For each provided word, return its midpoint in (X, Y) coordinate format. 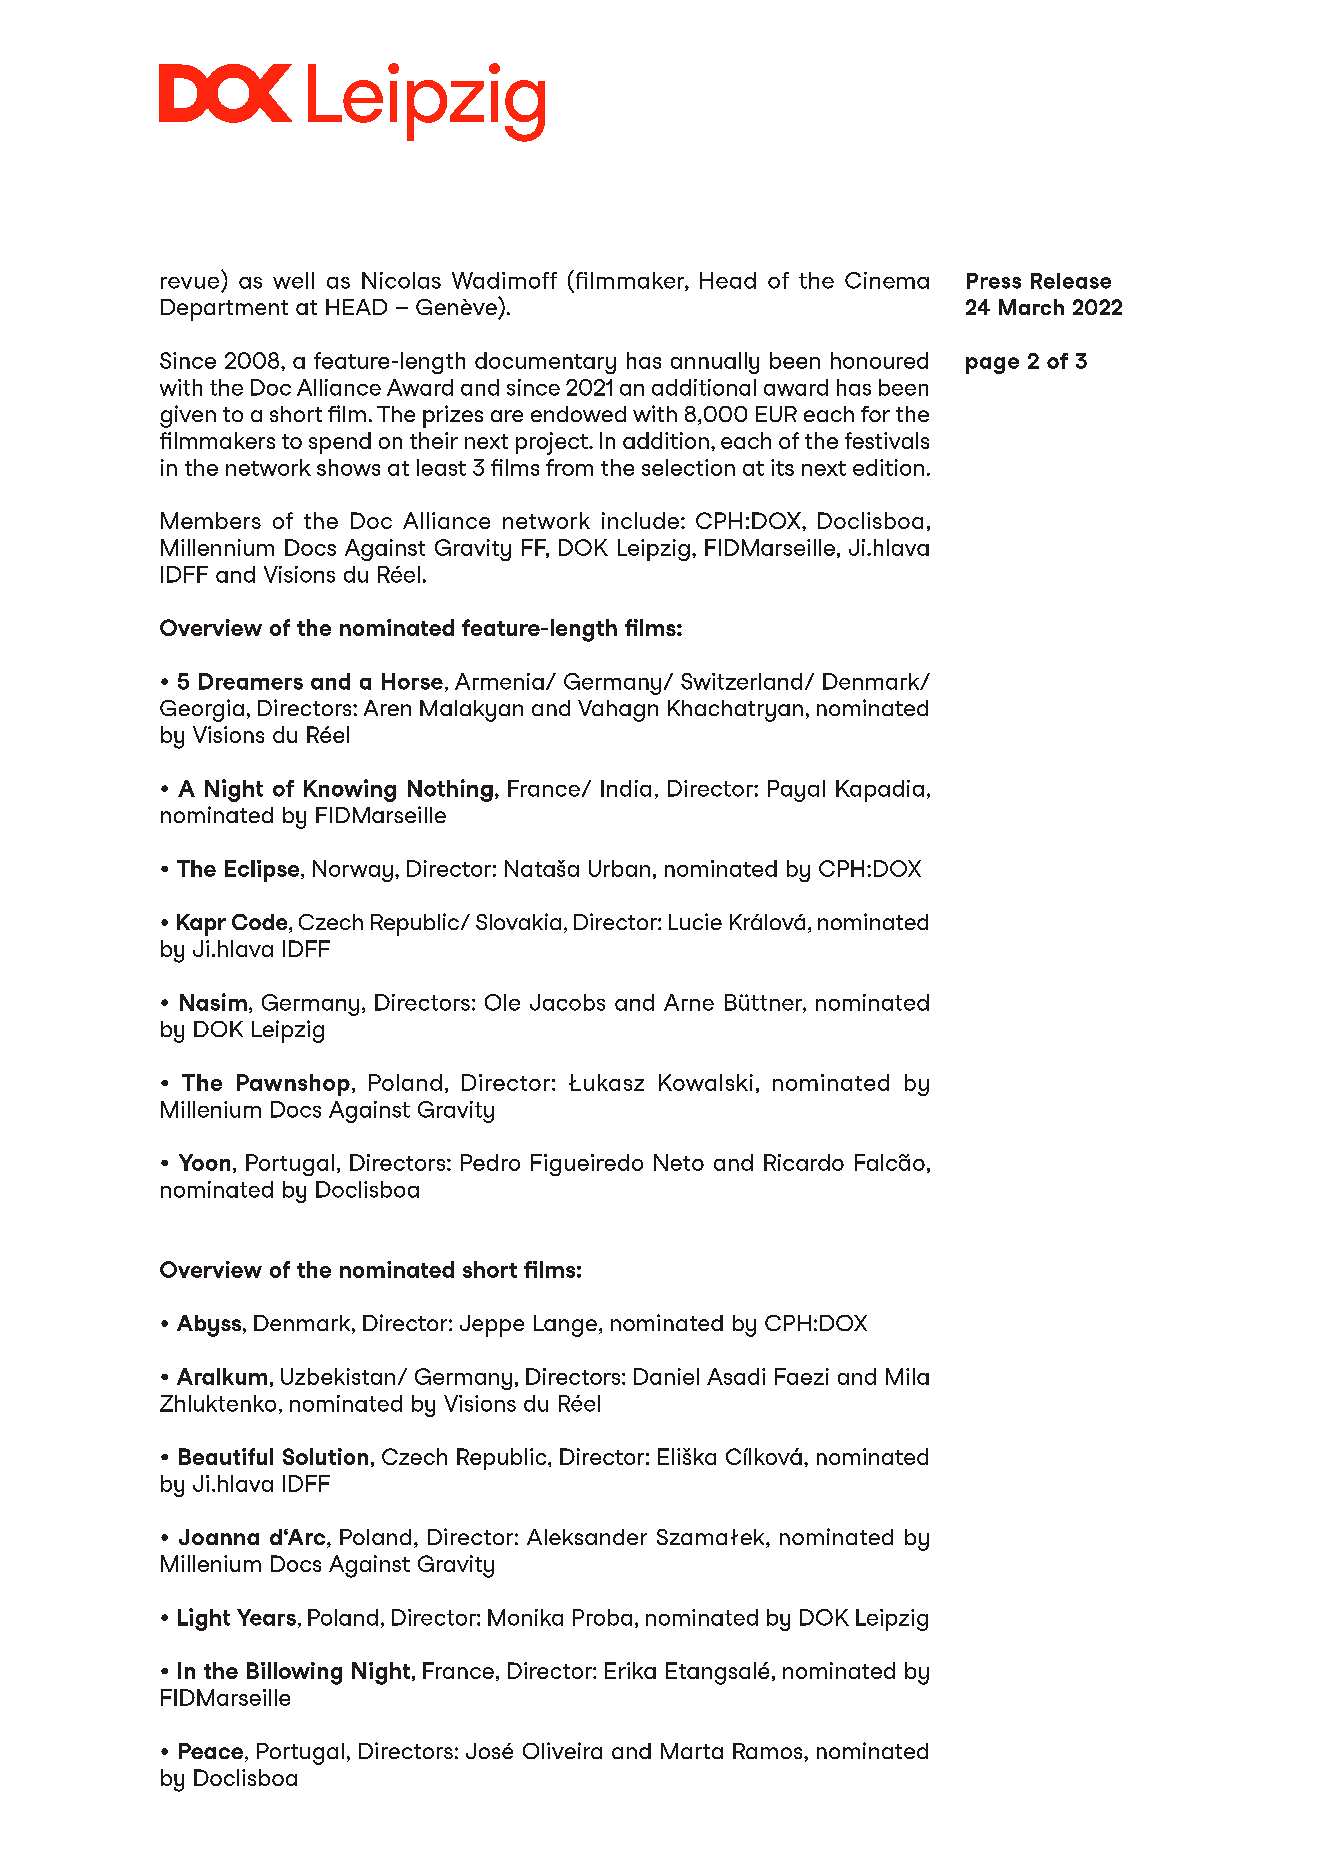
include (640, 520)
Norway (353, 871)
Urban (619, 868)
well (293, 280)
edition (888, 467)
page (992, 365)
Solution (325, 1456)
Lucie (695, 921)
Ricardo (804, 1162)
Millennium (217, 547)
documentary (545, 363)
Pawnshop (293, 1085)
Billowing (294, 1673)
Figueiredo (587, 1165)
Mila (907, 1376)
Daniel (666, 1376)
